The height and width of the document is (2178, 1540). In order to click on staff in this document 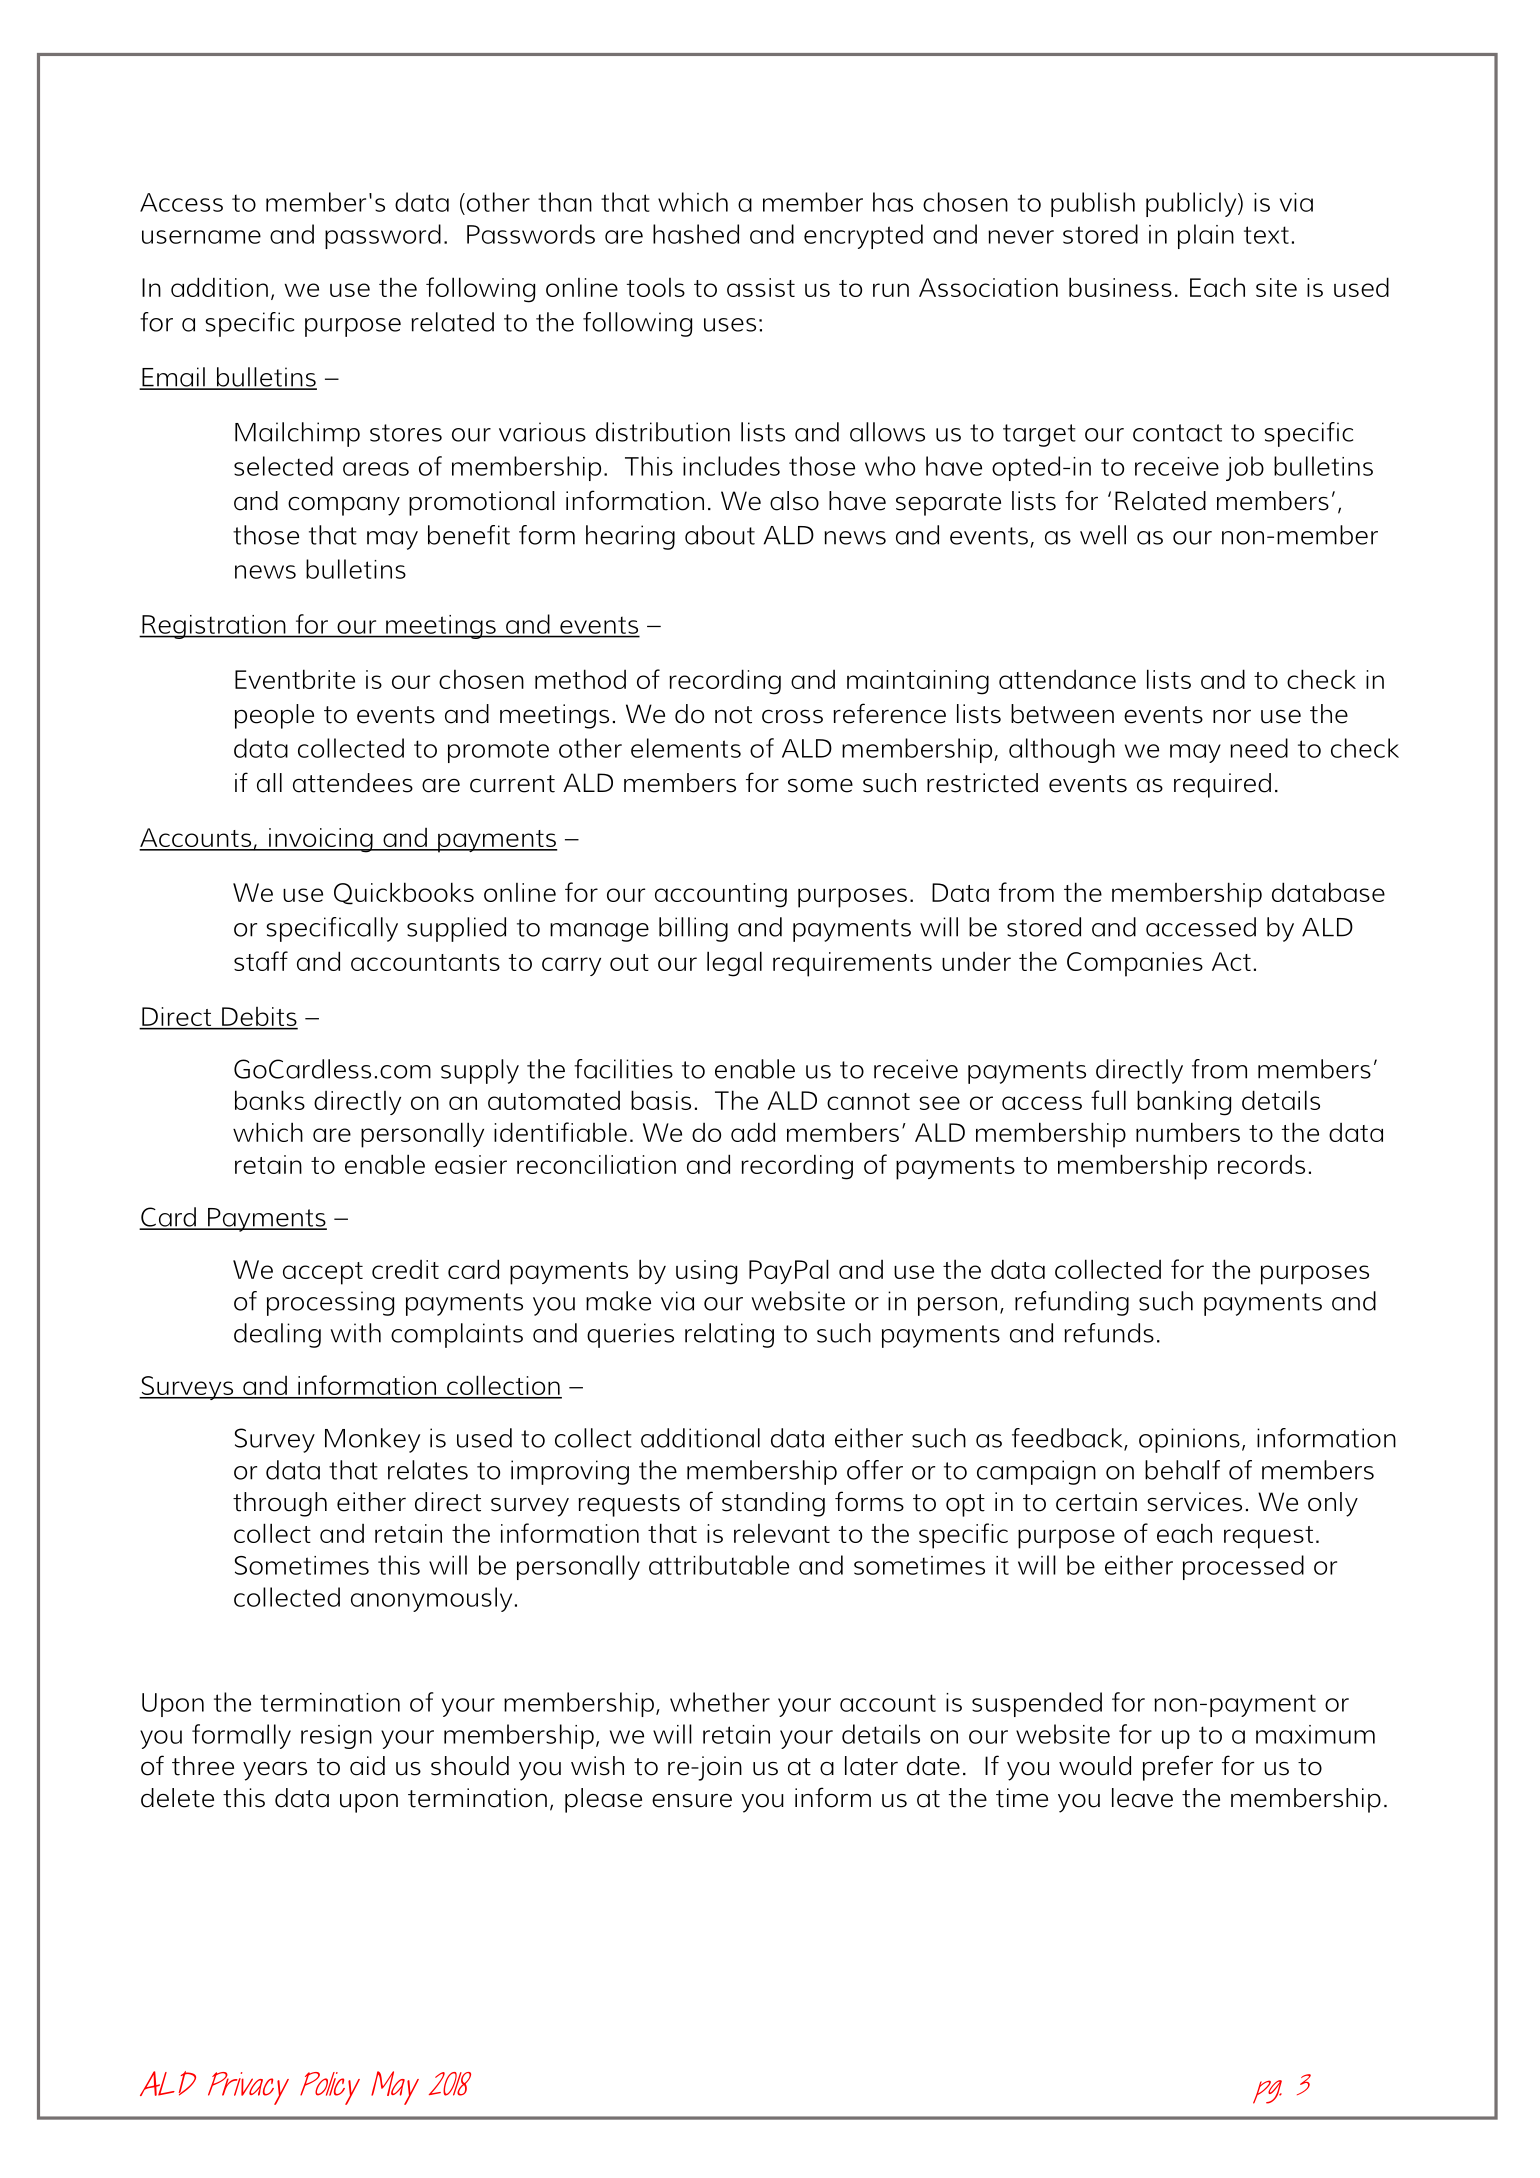, I will do `click(261, 961)`.
